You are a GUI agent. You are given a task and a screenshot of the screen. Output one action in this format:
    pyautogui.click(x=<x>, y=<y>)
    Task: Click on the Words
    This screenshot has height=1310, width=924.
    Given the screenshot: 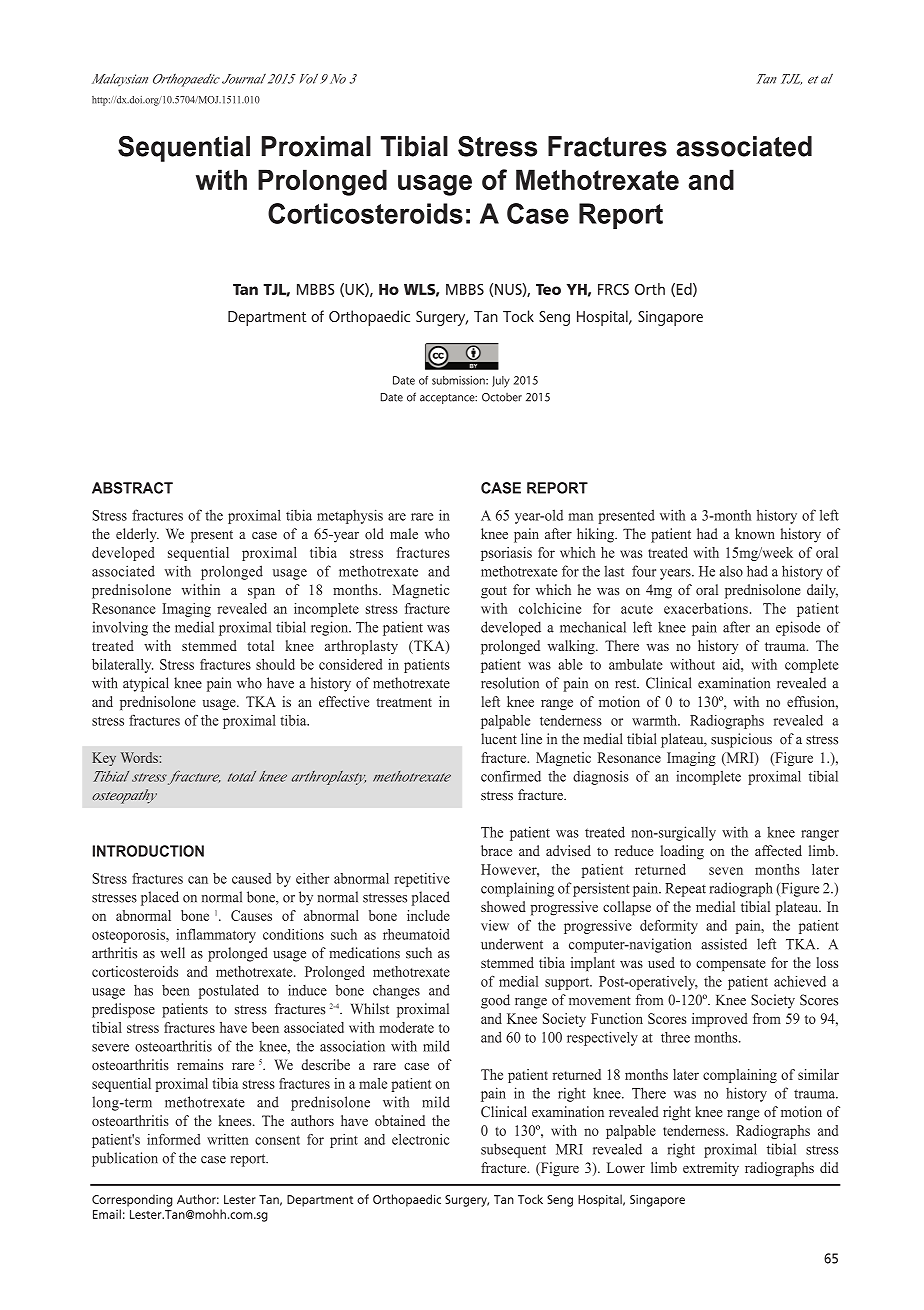 What is the action you would take?
    pyautogui.click(x=140, y=757)
